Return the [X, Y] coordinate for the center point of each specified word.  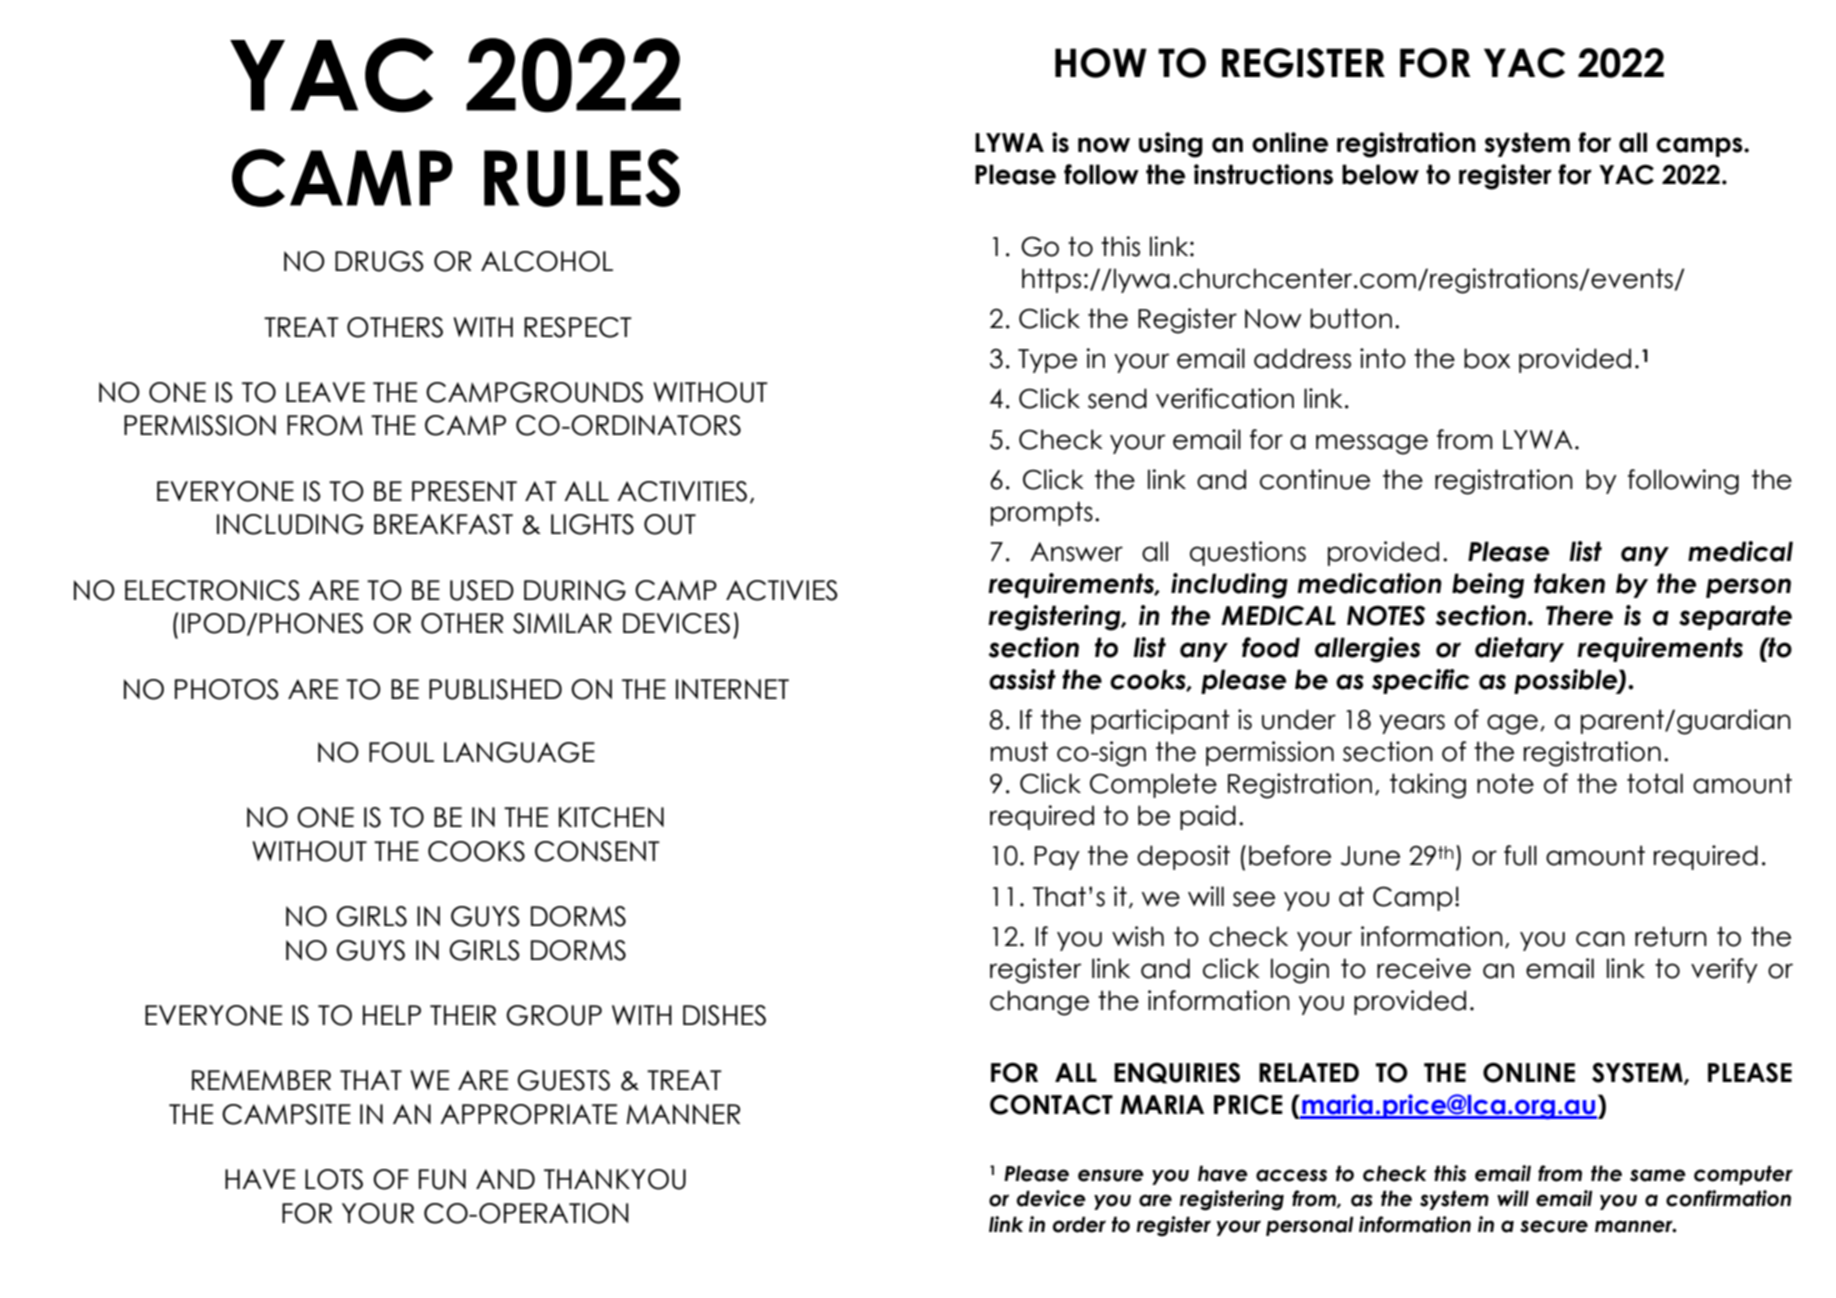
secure [1554, 1226]
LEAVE [325, 392]
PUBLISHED [495, 689]
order [1079, 1224]
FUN [442, 1179]
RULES [582, 178]
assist [1022, 679]
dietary [1519, 649]
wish [1138, 936]
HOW [1101, 63]
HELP [392, 1015]
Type [1047, 361]
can [1600, 939]
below [1380, 174]
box [1487, 358]
